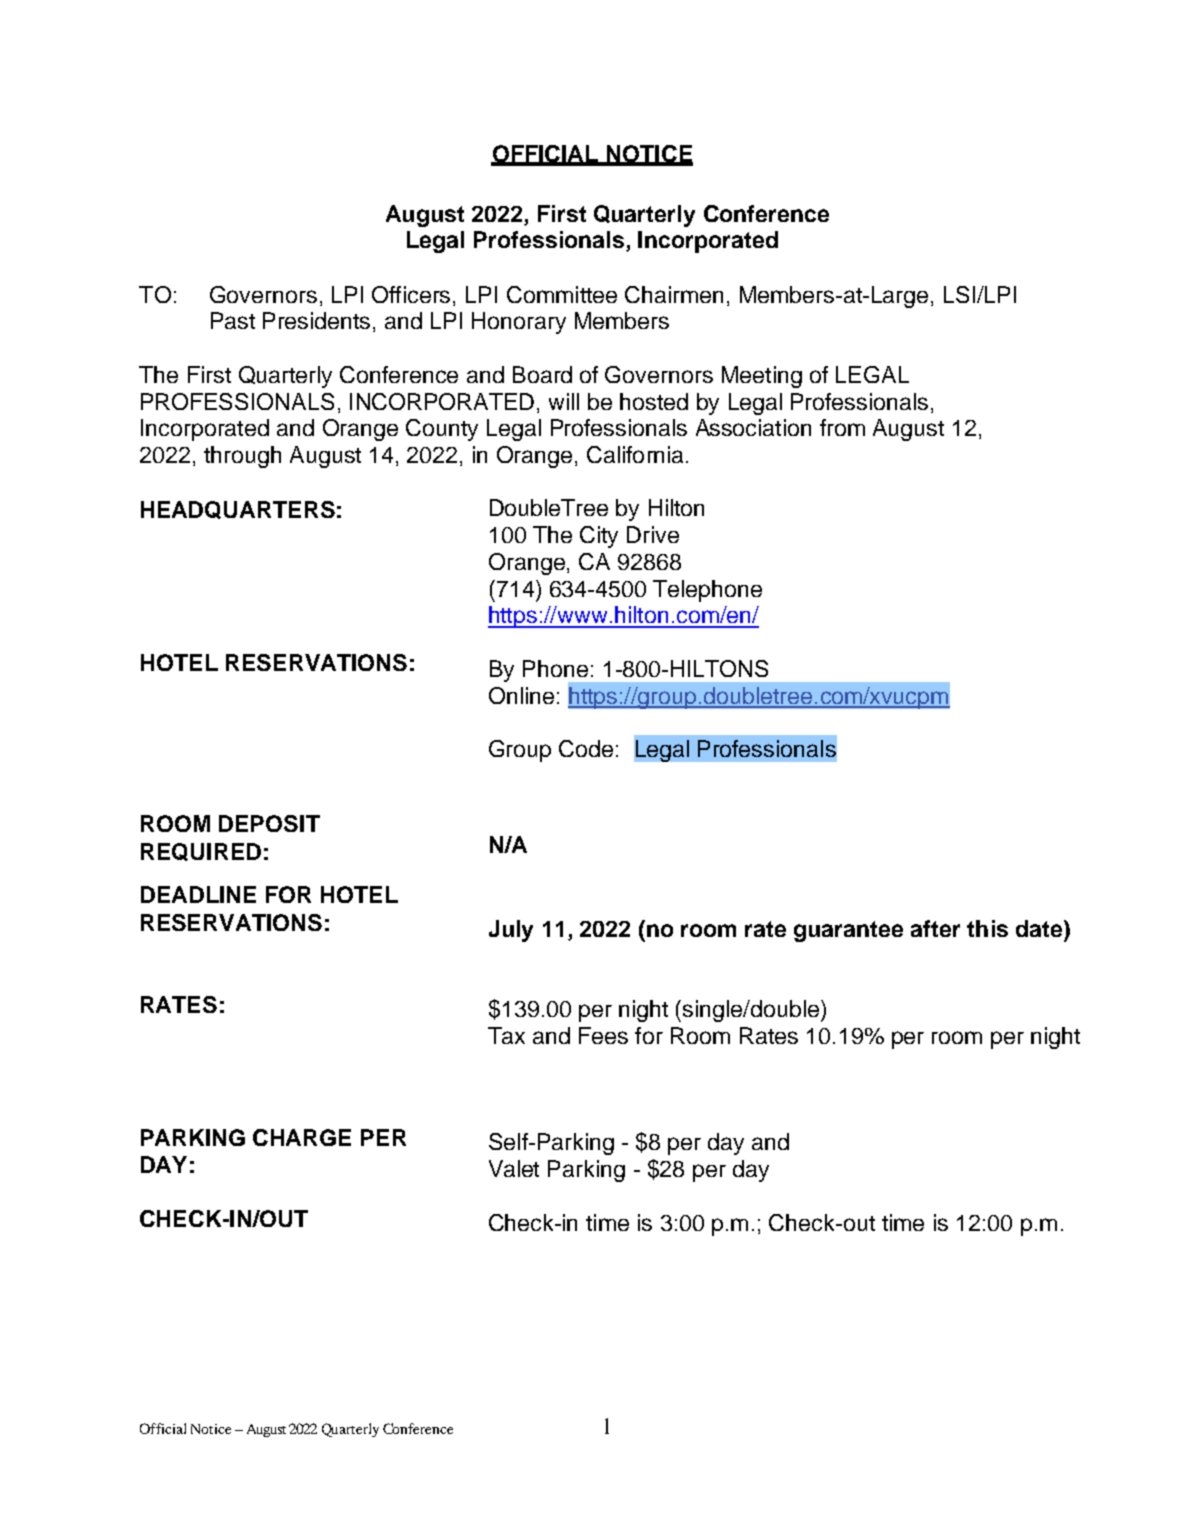 This screenshot has height=1533, width=1184. Describe the element at coordinates (653, 534) in the screenshot. I see `Drive` at that location.
